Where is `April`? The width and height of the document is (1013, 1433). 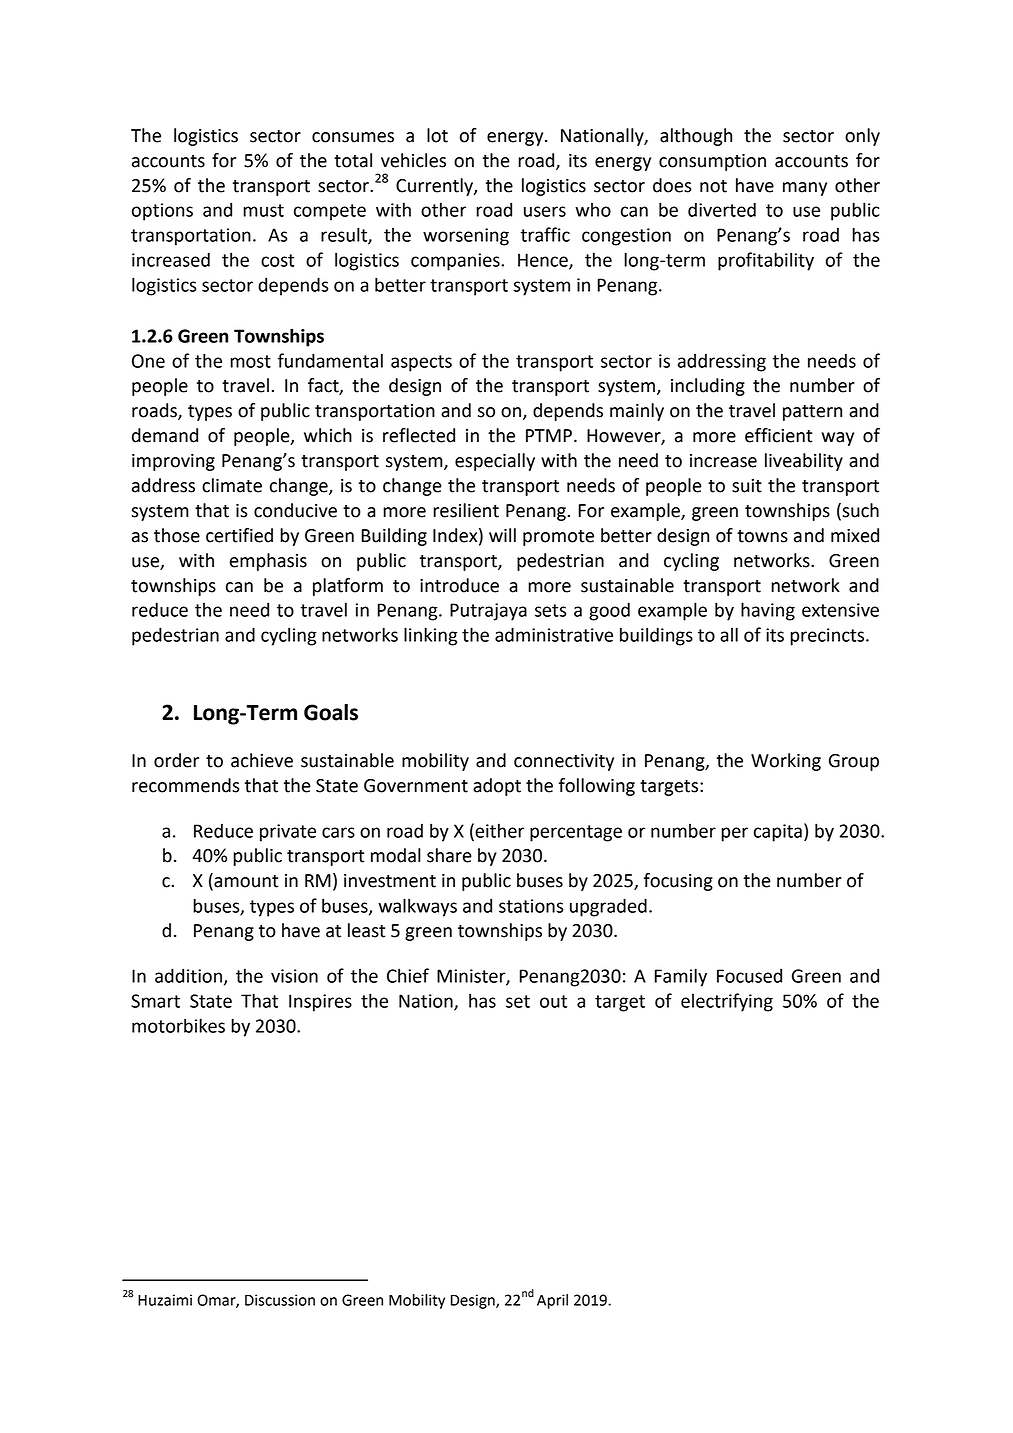 April is located at coordinates (552, 1301).
